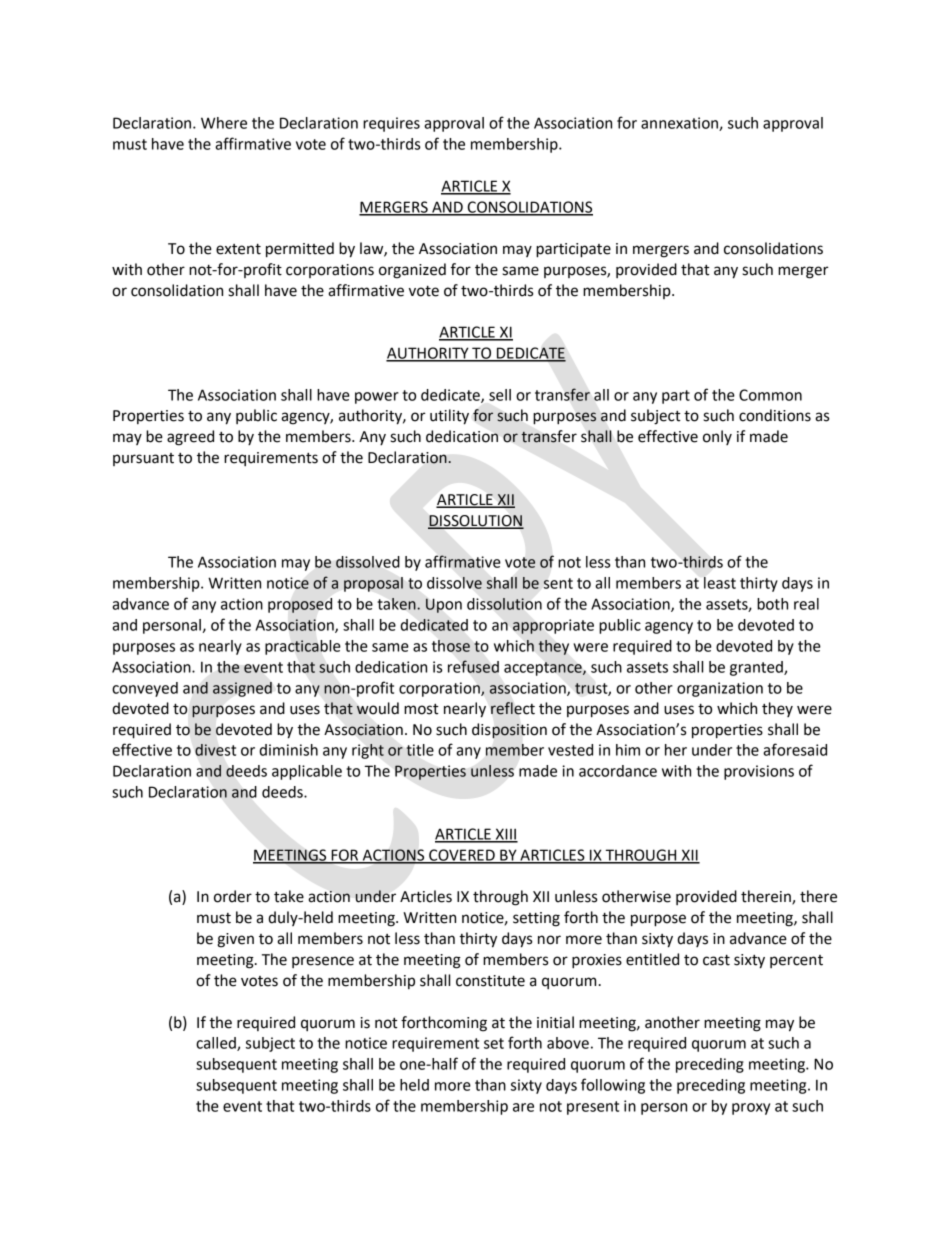  I want to click on extent, so click(238, 249).
